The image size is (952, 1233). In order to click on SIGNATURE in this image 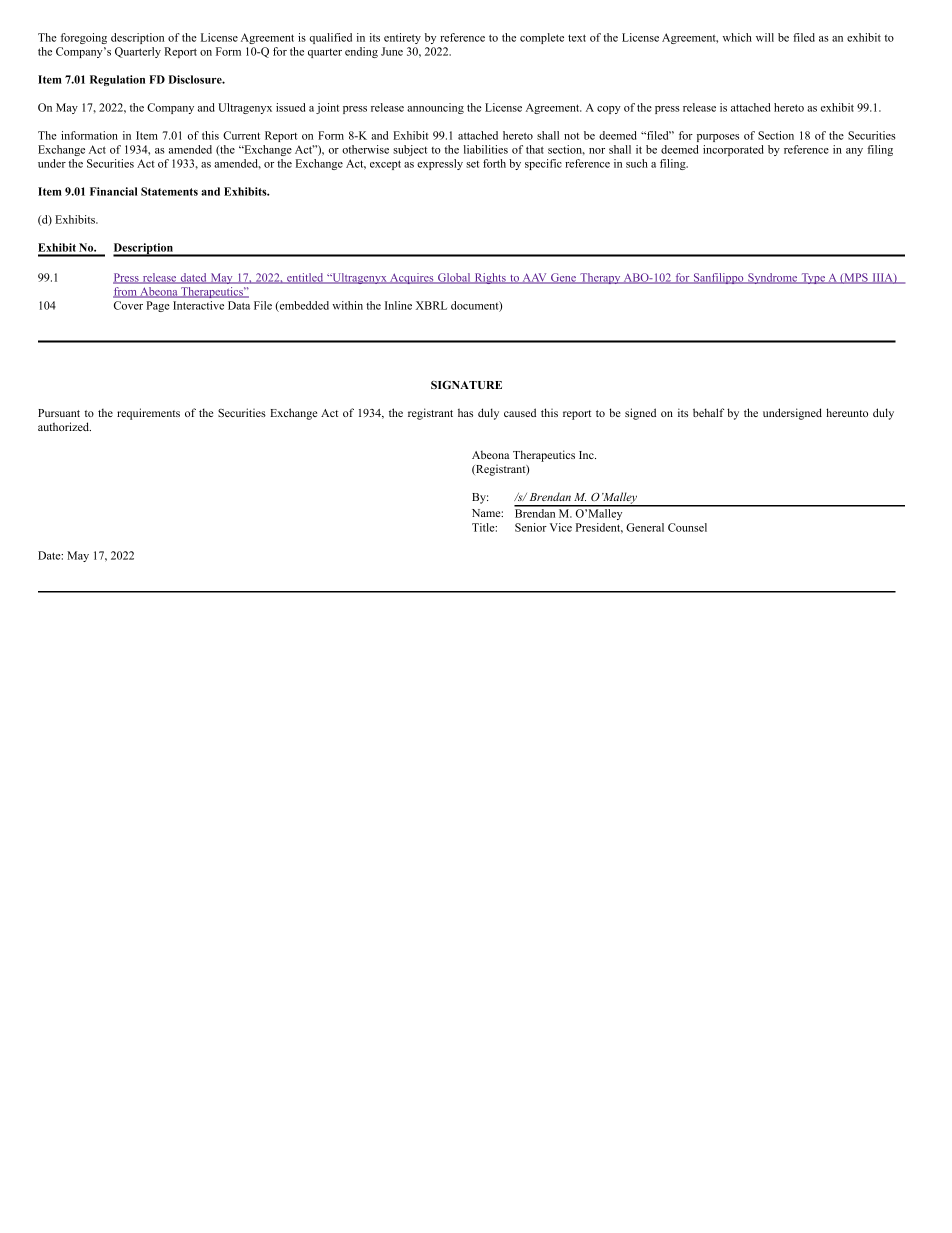, I will do `click(466, 384)`.
